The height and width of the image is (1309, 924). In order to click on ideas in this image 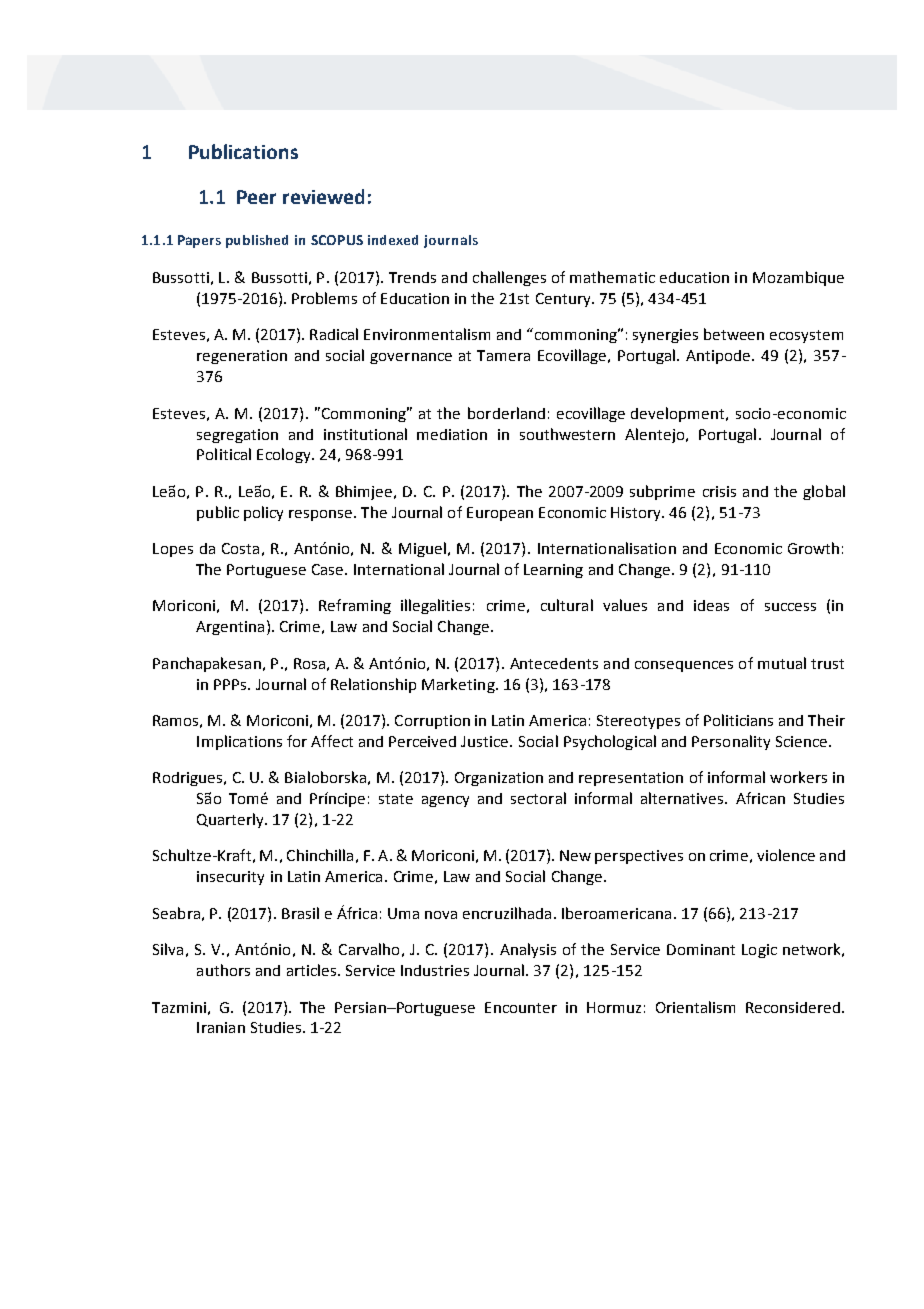, I will do `click(711, 605)`.
